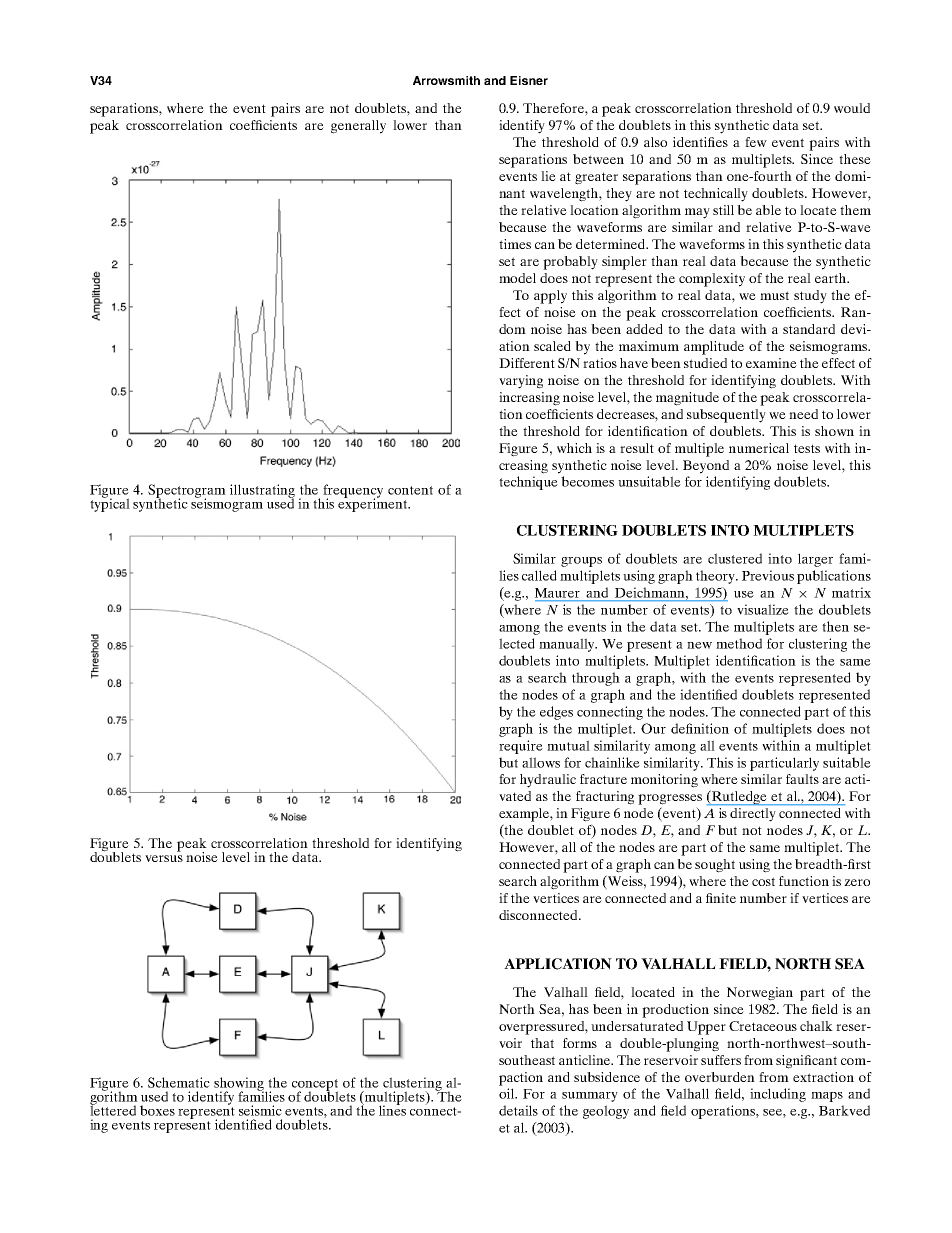 The height and width of the page is (1233, 952). Describe the element at coordinates (164, 858) in the page. I see `versus` at that location.
